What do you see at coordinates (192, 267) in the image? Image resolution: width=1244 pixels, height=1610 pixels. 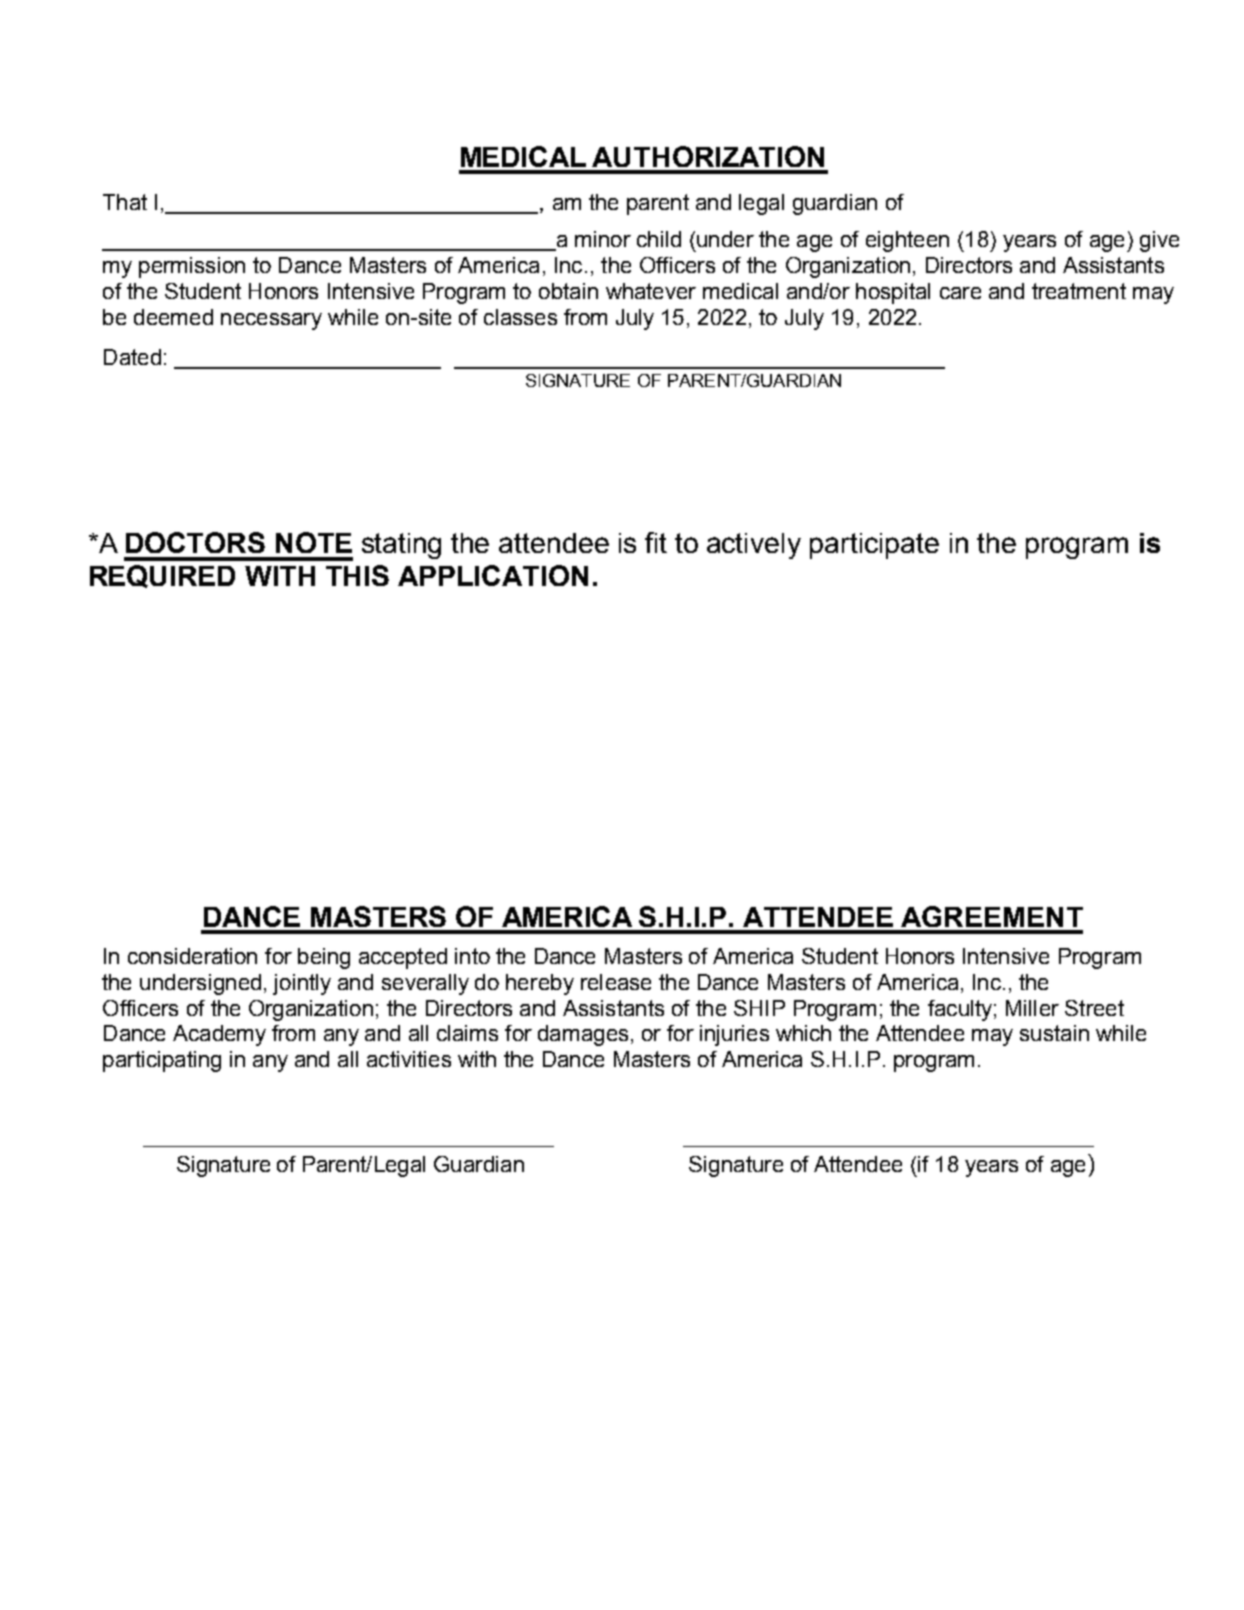 I see `permission` at bounding box center [192, 267].
